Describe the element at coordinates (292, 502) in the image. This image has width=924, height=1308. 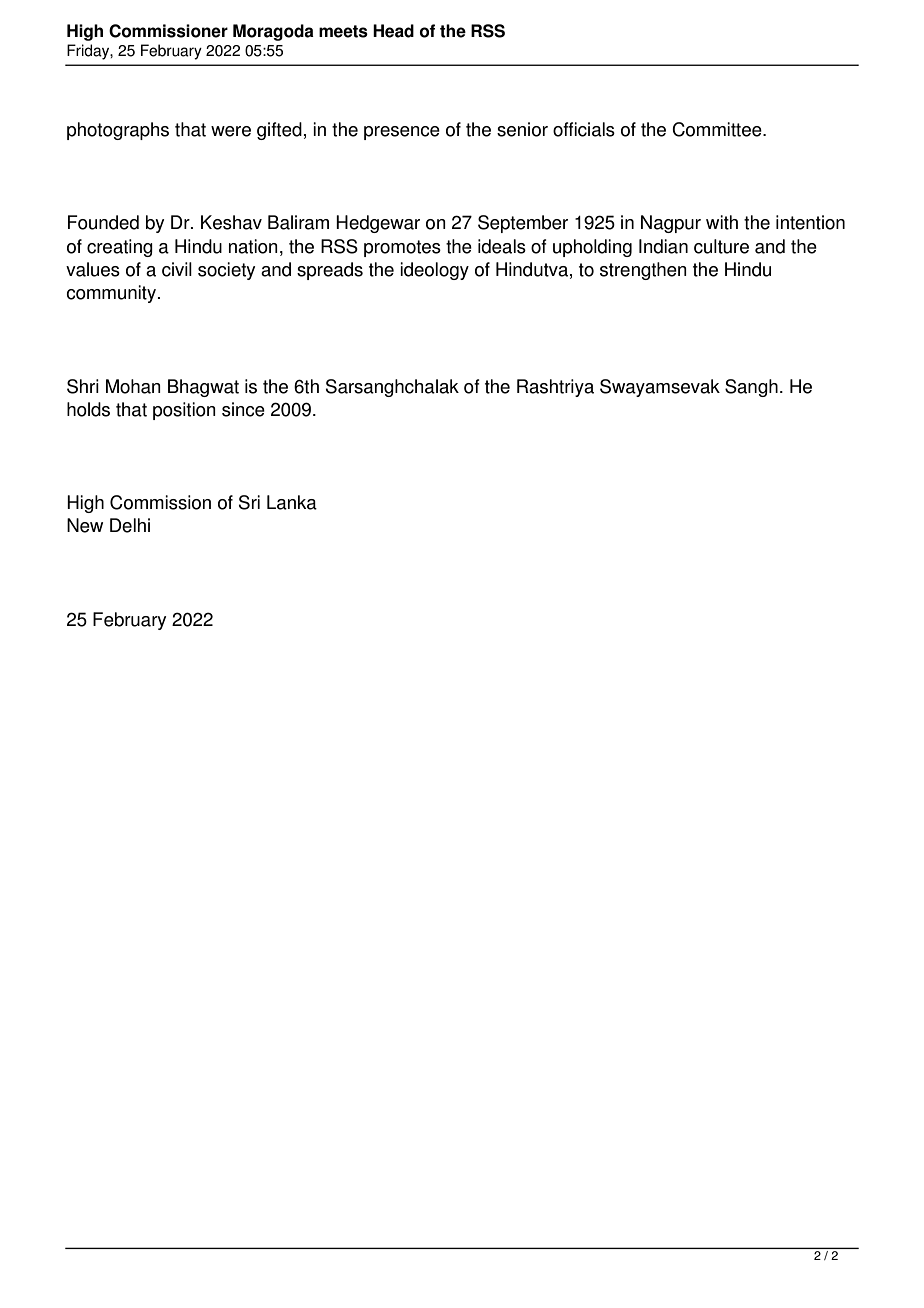
I see `Lanka` at that location.
